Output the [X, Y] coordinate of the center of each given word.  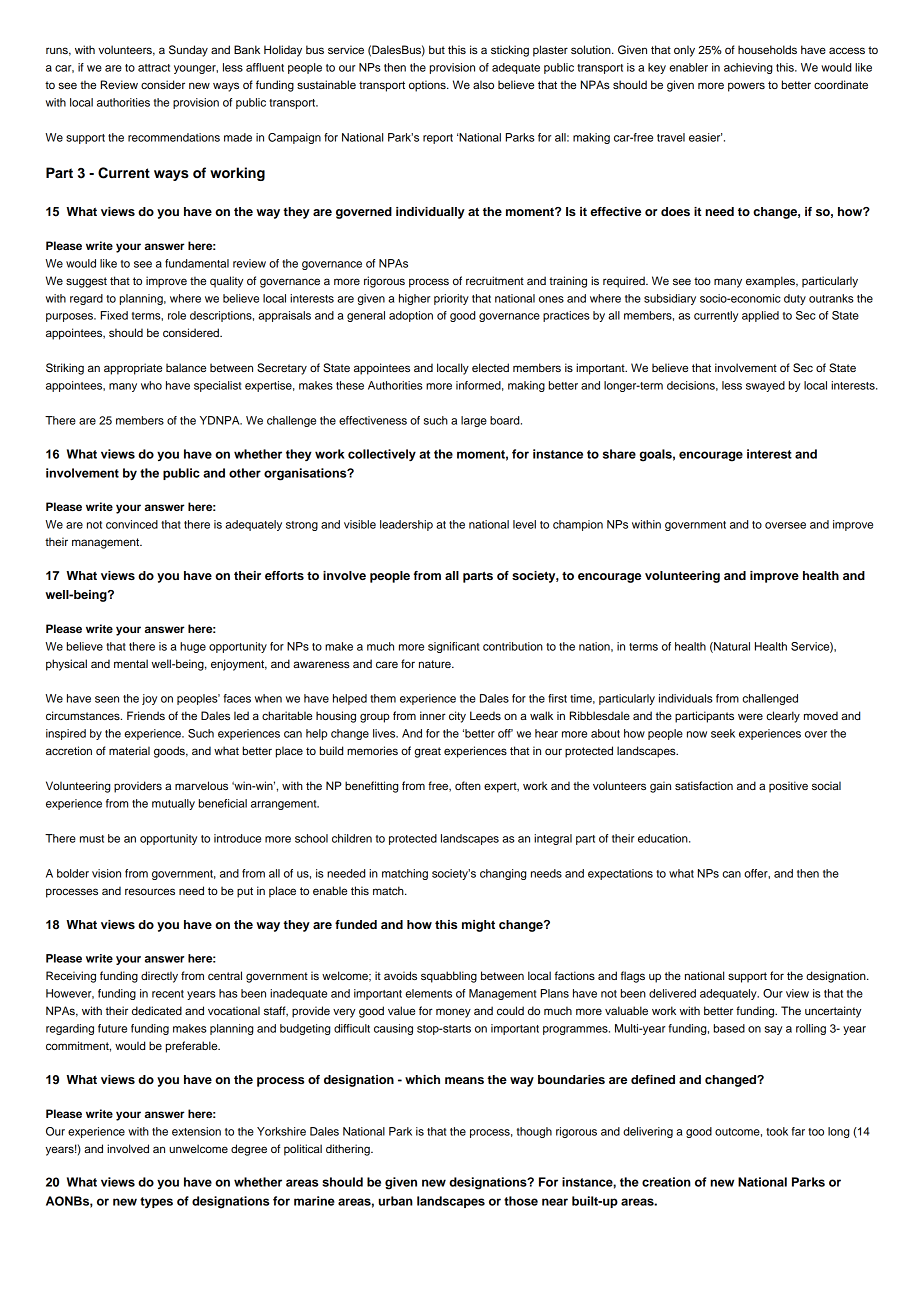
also [483, 84]
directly [159, 977]
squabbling [449, 977]
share [619, 454]
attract [154, 68]
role [177, 315]
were [750, 716]
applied [760, 316]
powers [746, 87]
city [457, 717]
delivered [672, 993]
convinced [132, 524]
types [156, 1202]
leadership [406, 525]
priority [451, 299]
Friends [146, 715]
